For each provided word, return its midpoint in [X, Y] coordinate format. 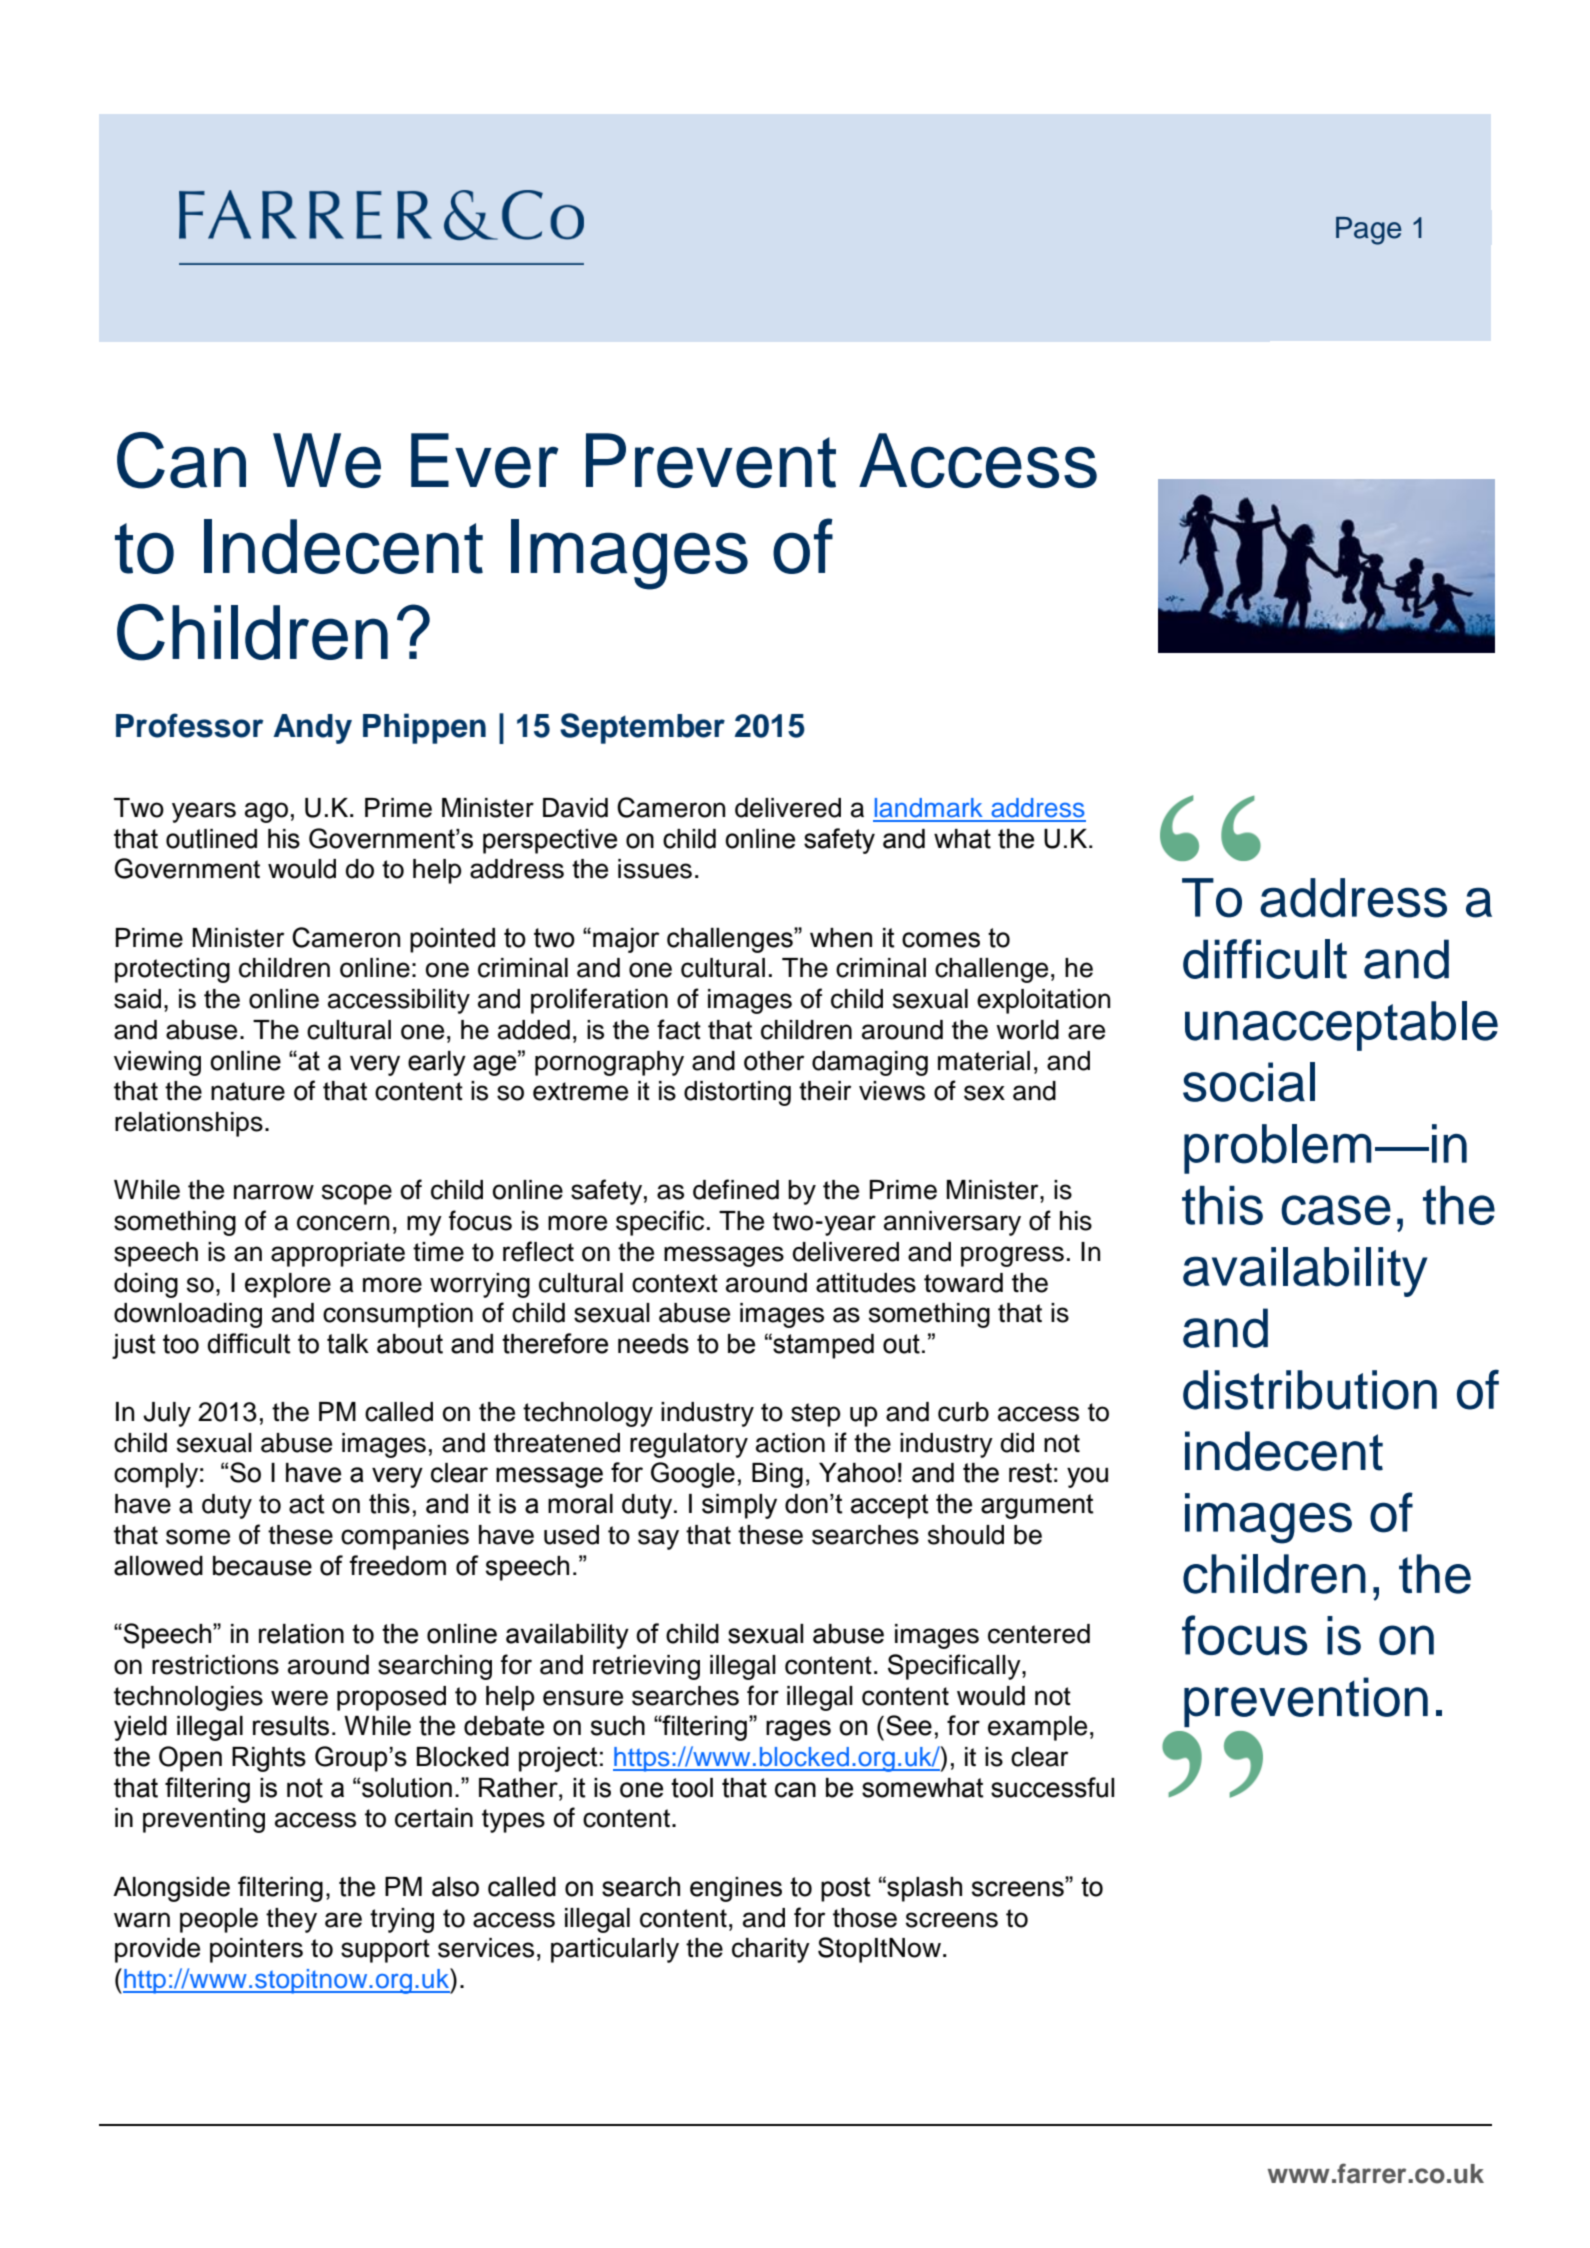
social [1249, 1082]
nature [248, 1091]
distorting [737, 1093]
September [642, 728]
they [291, 1920]
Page [1369, 231]
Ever [484, 460]
